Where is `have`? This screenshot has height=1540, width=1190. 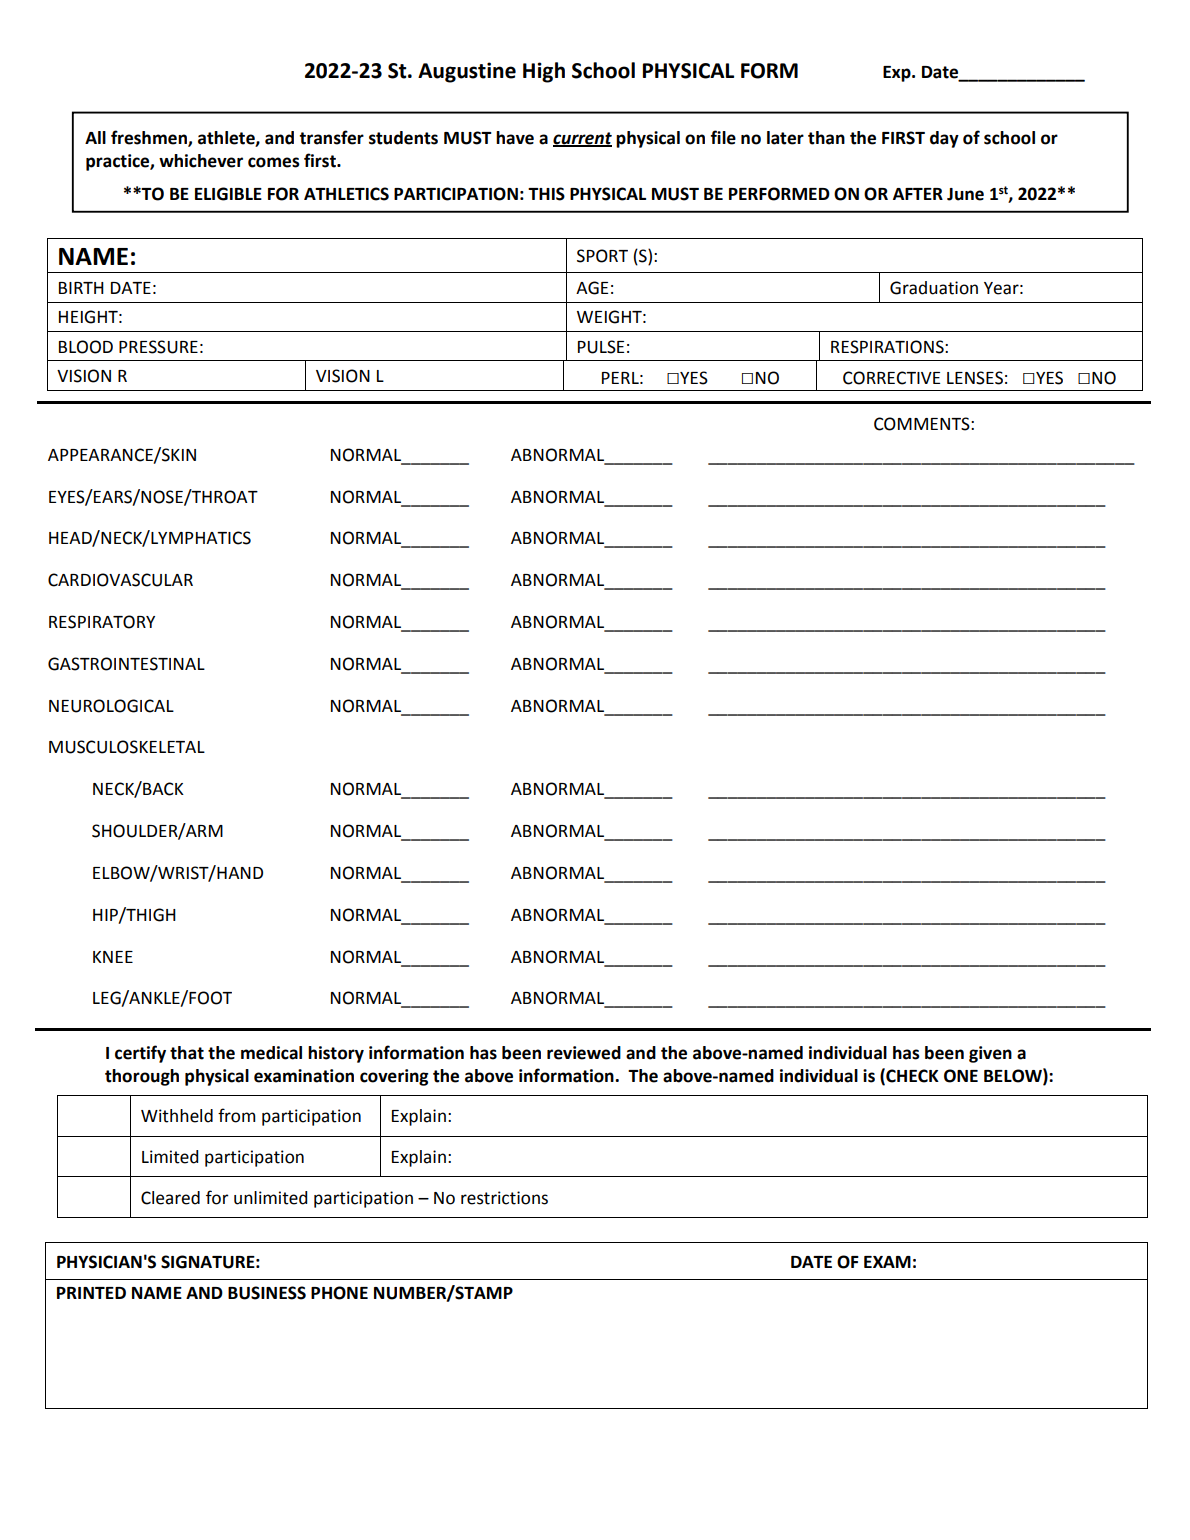 have is located at coordinates (515, 138).
